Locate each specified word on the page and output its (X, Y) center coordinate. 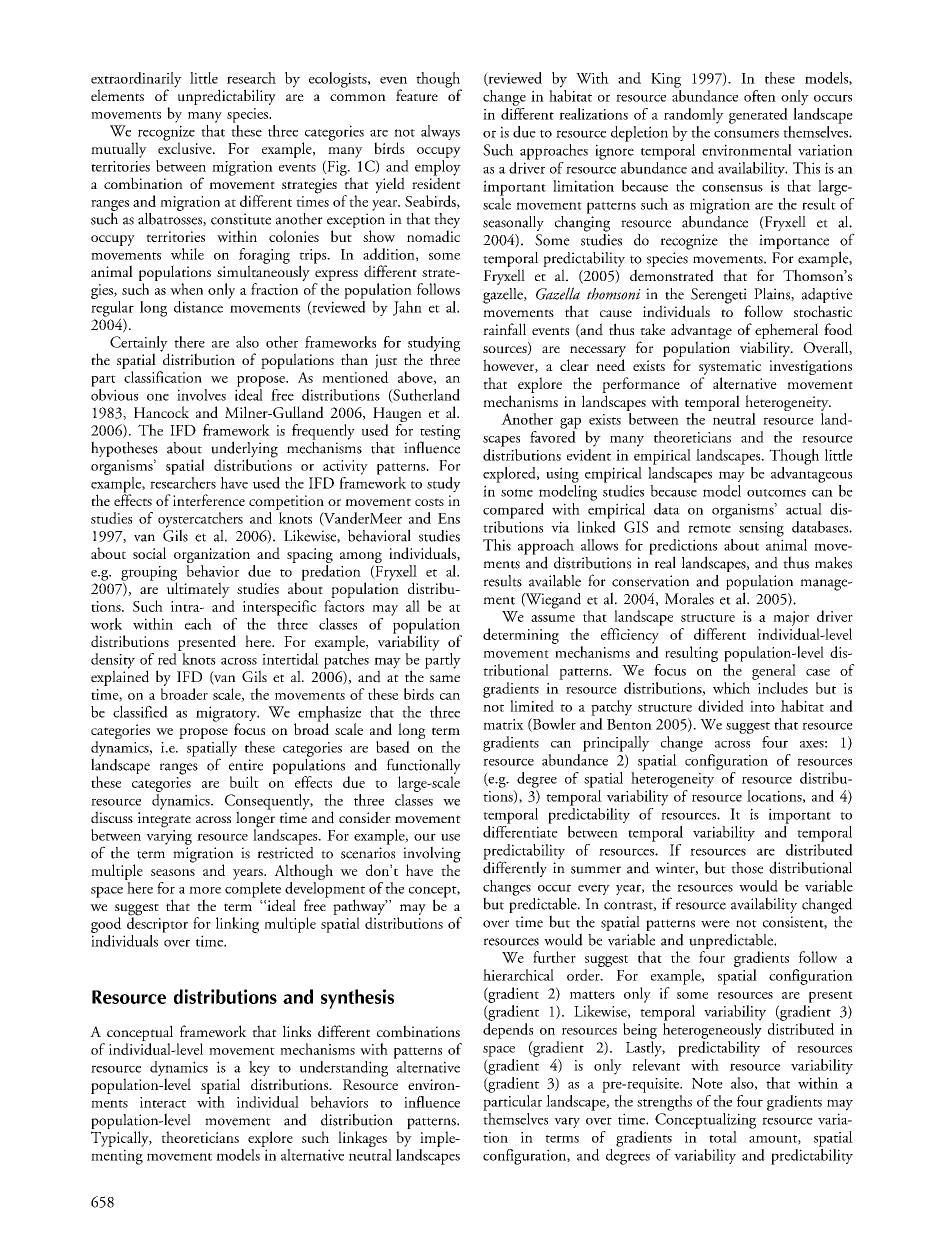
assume (553, 618)
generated (758, 116)
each (198, 624)
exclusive (186, 147)
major (791, 618)
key (259, 1070)
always (440, 132)
